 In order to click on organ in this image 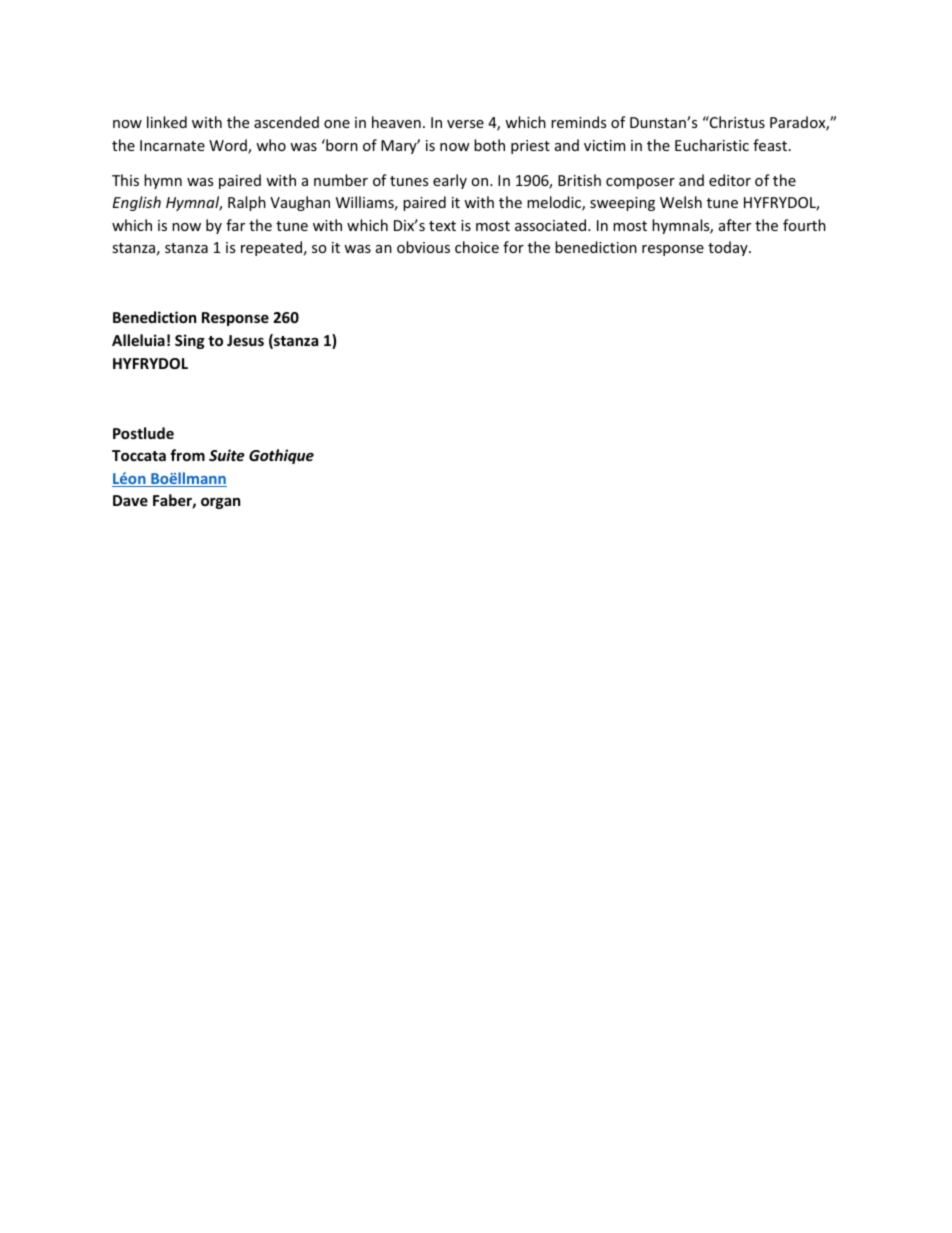, I will do `click(220, 503)`.
